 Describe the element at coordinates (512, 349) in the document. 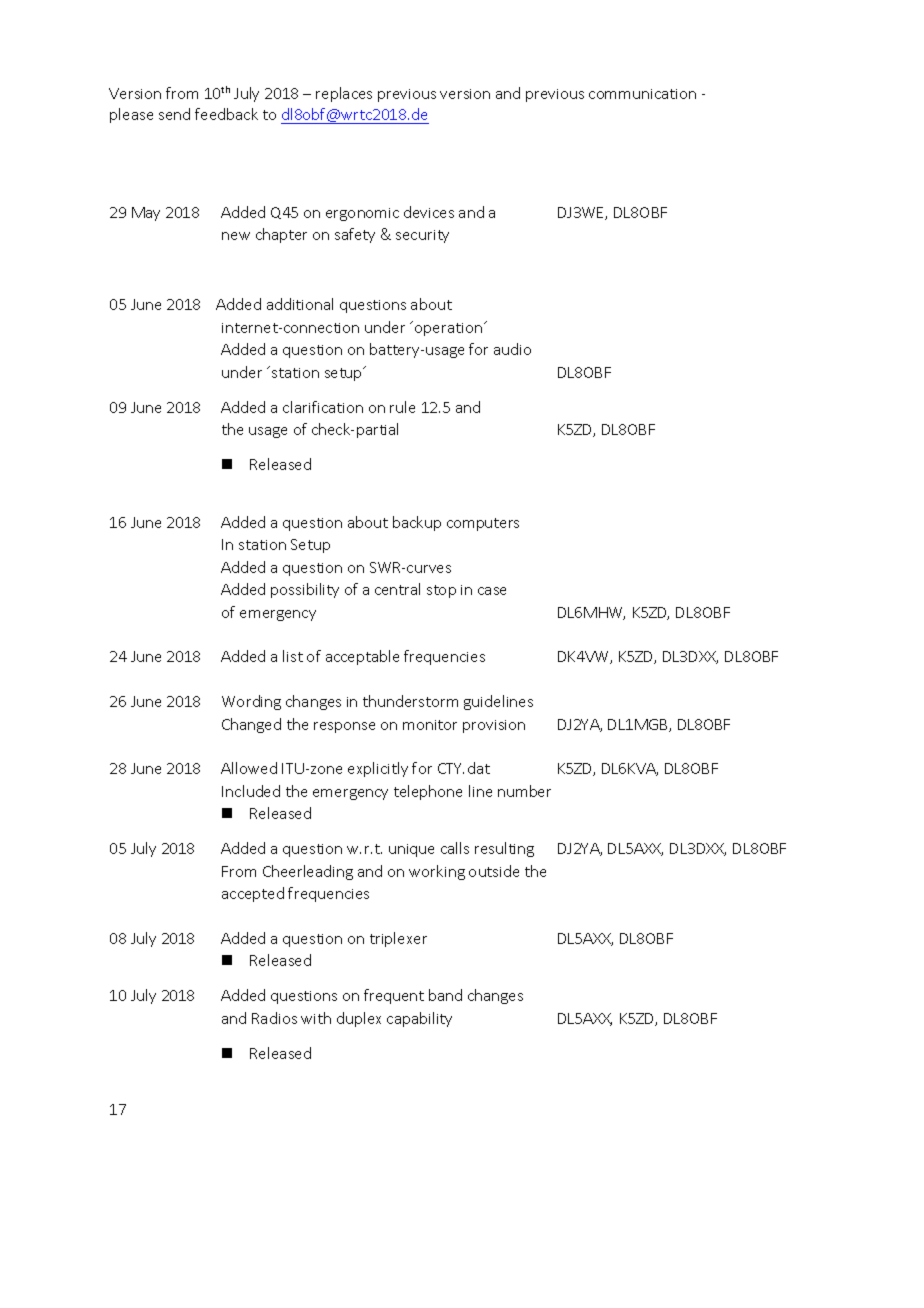

I see `audio` at that location.
